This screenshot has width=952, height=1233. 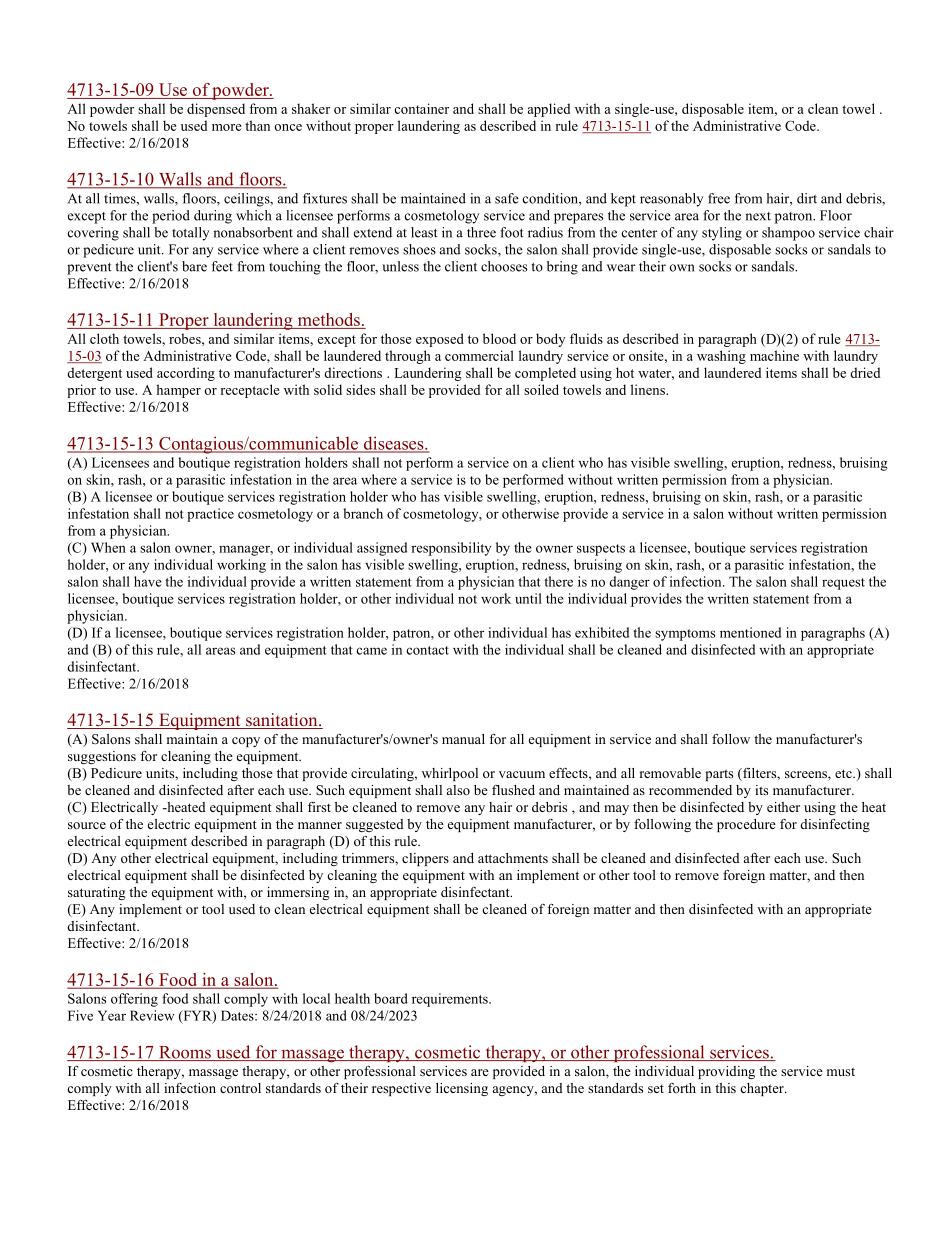 What do you see at coordinates (774, 355) in the screenshot?
I see `machine` at bounding box center [774, 355].
